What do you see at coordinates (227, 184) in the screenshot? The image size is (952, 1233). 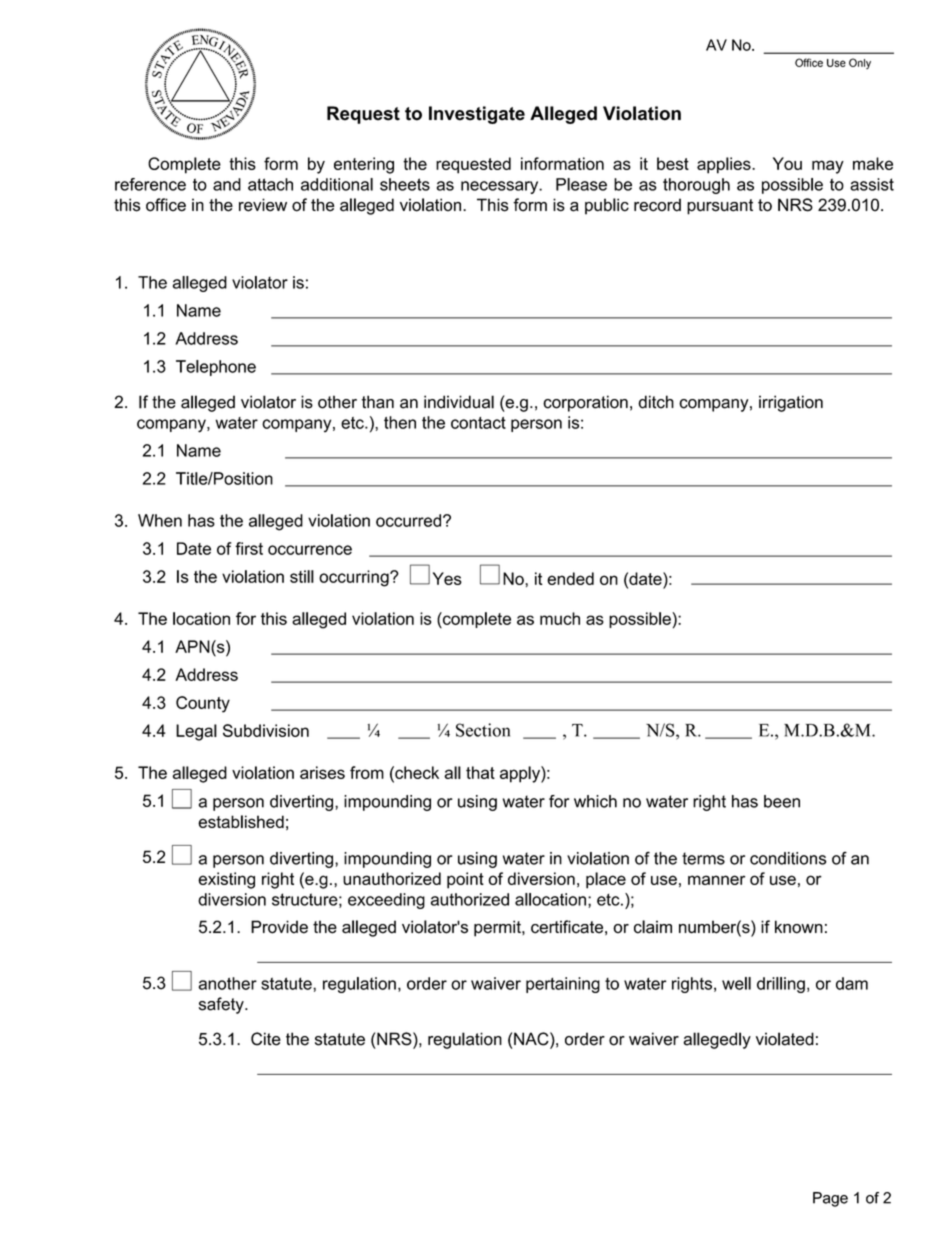 I see `and` at bounding box center [227, 184].
